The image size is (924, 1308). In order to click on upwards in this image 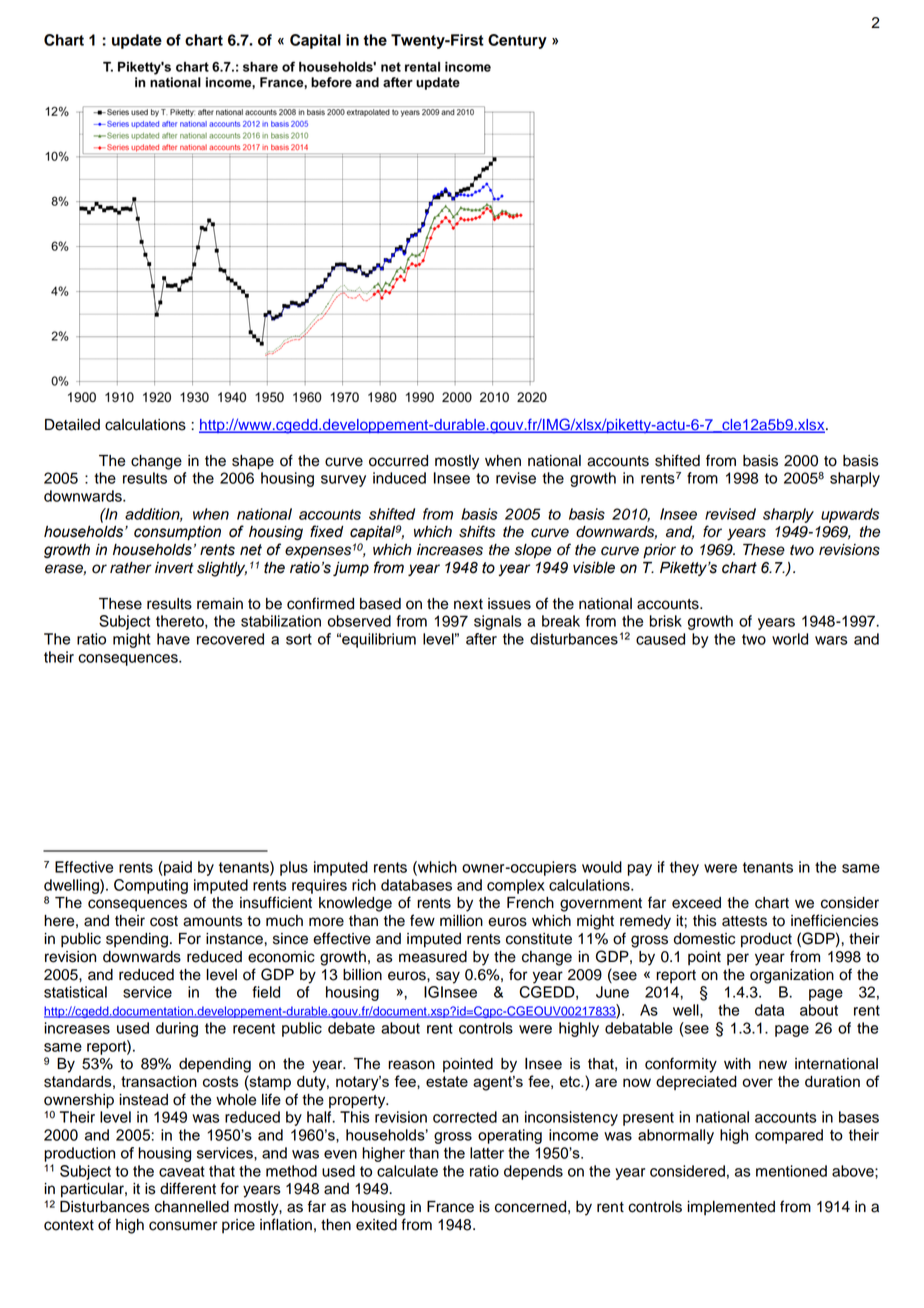, I will do `click(850, 515)`.
